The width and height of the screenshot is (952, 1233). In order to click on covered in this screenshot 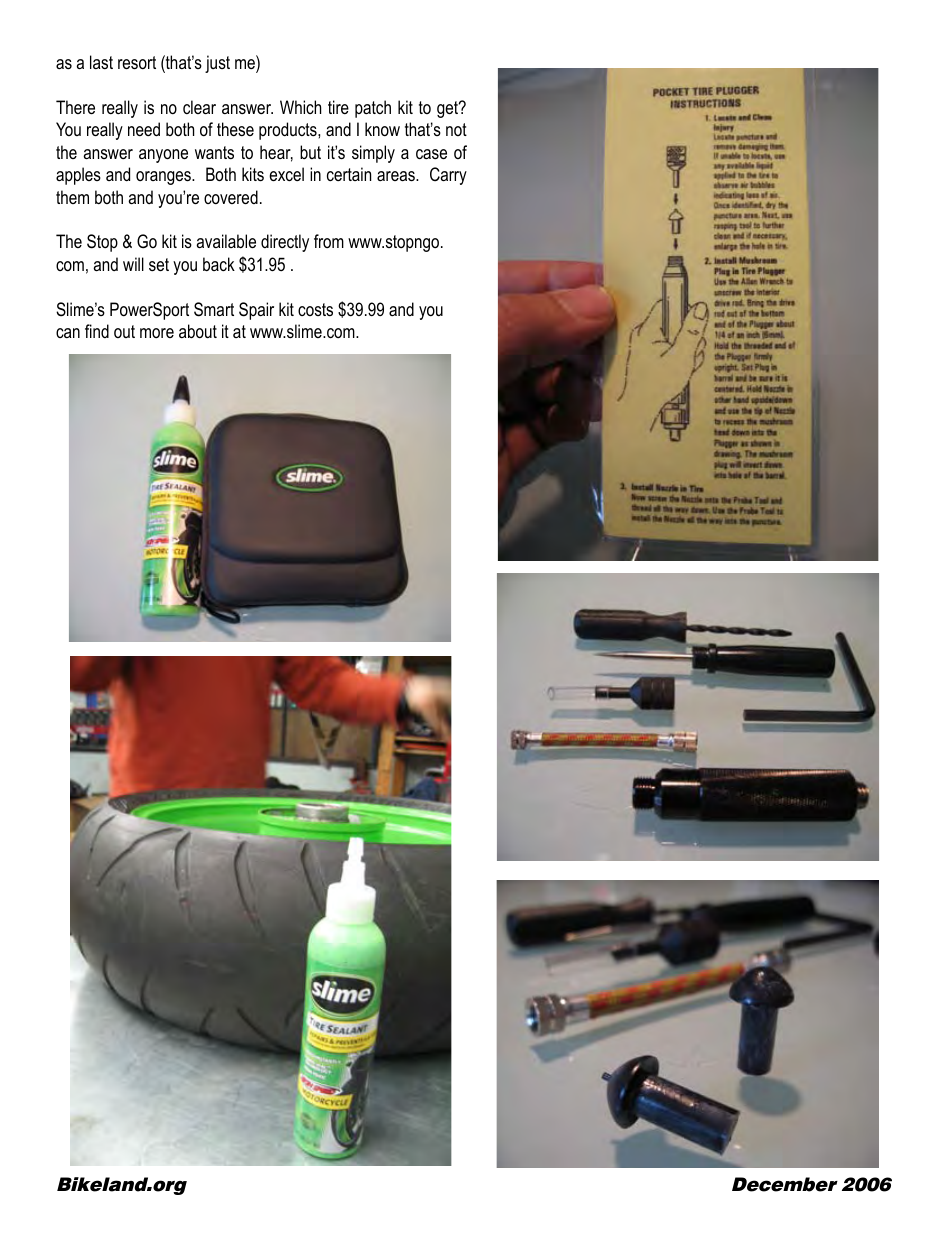, I will do `click(231, 197)`.
